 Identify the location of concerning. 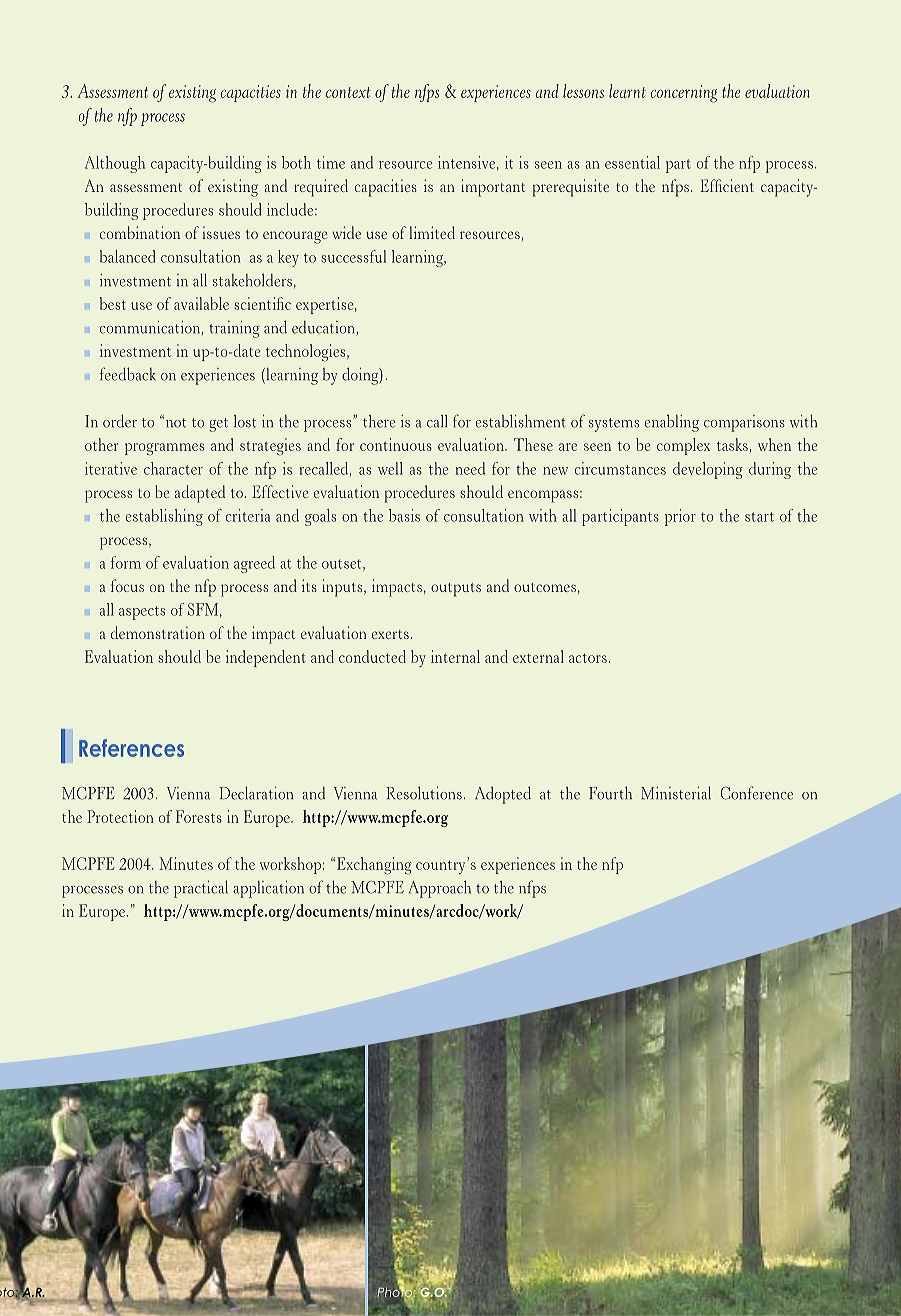
(684, 94).
